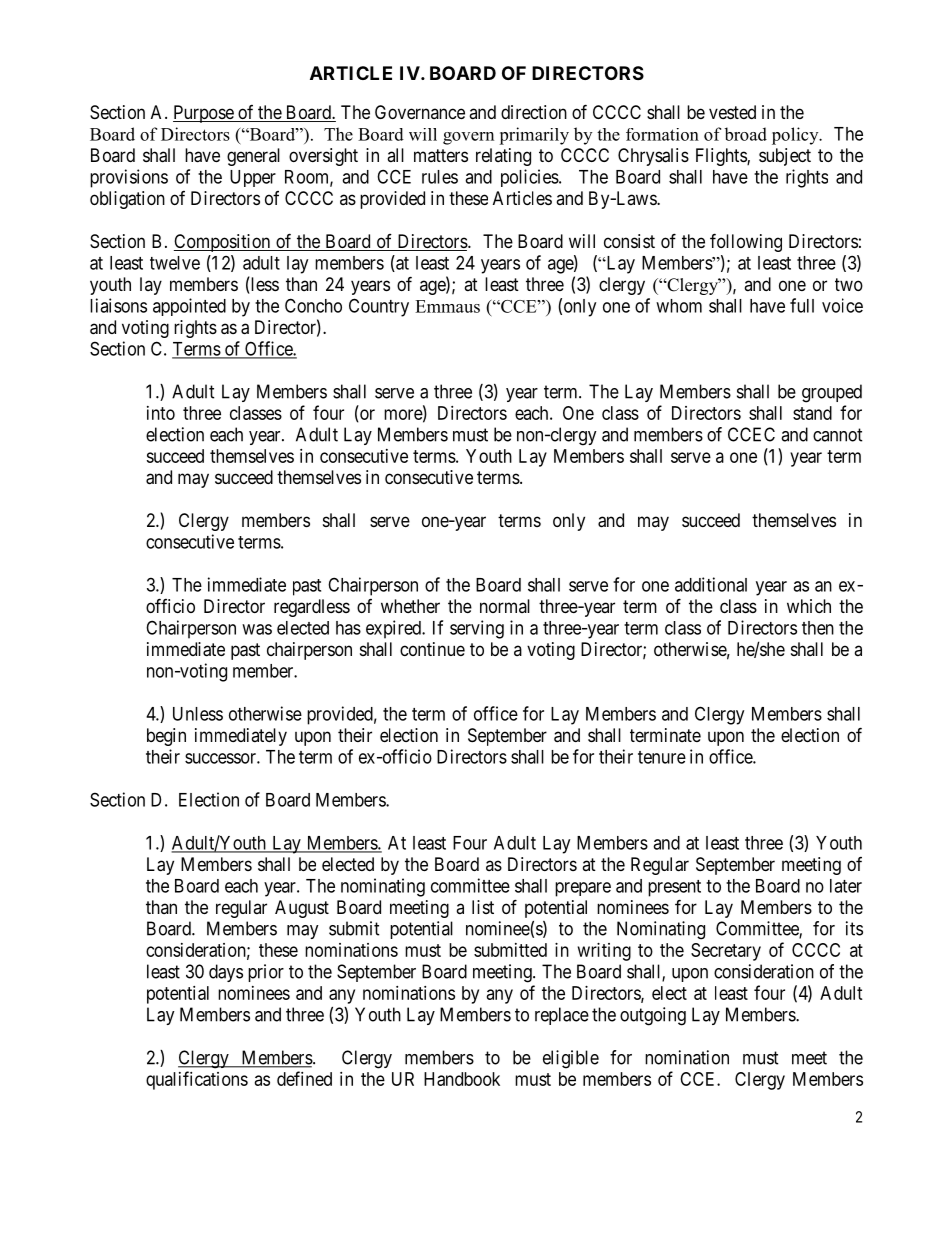  What do you see at coordinates (462, 1079) in the page?
I see `Handbook` at bounding box center [462, 1079].
